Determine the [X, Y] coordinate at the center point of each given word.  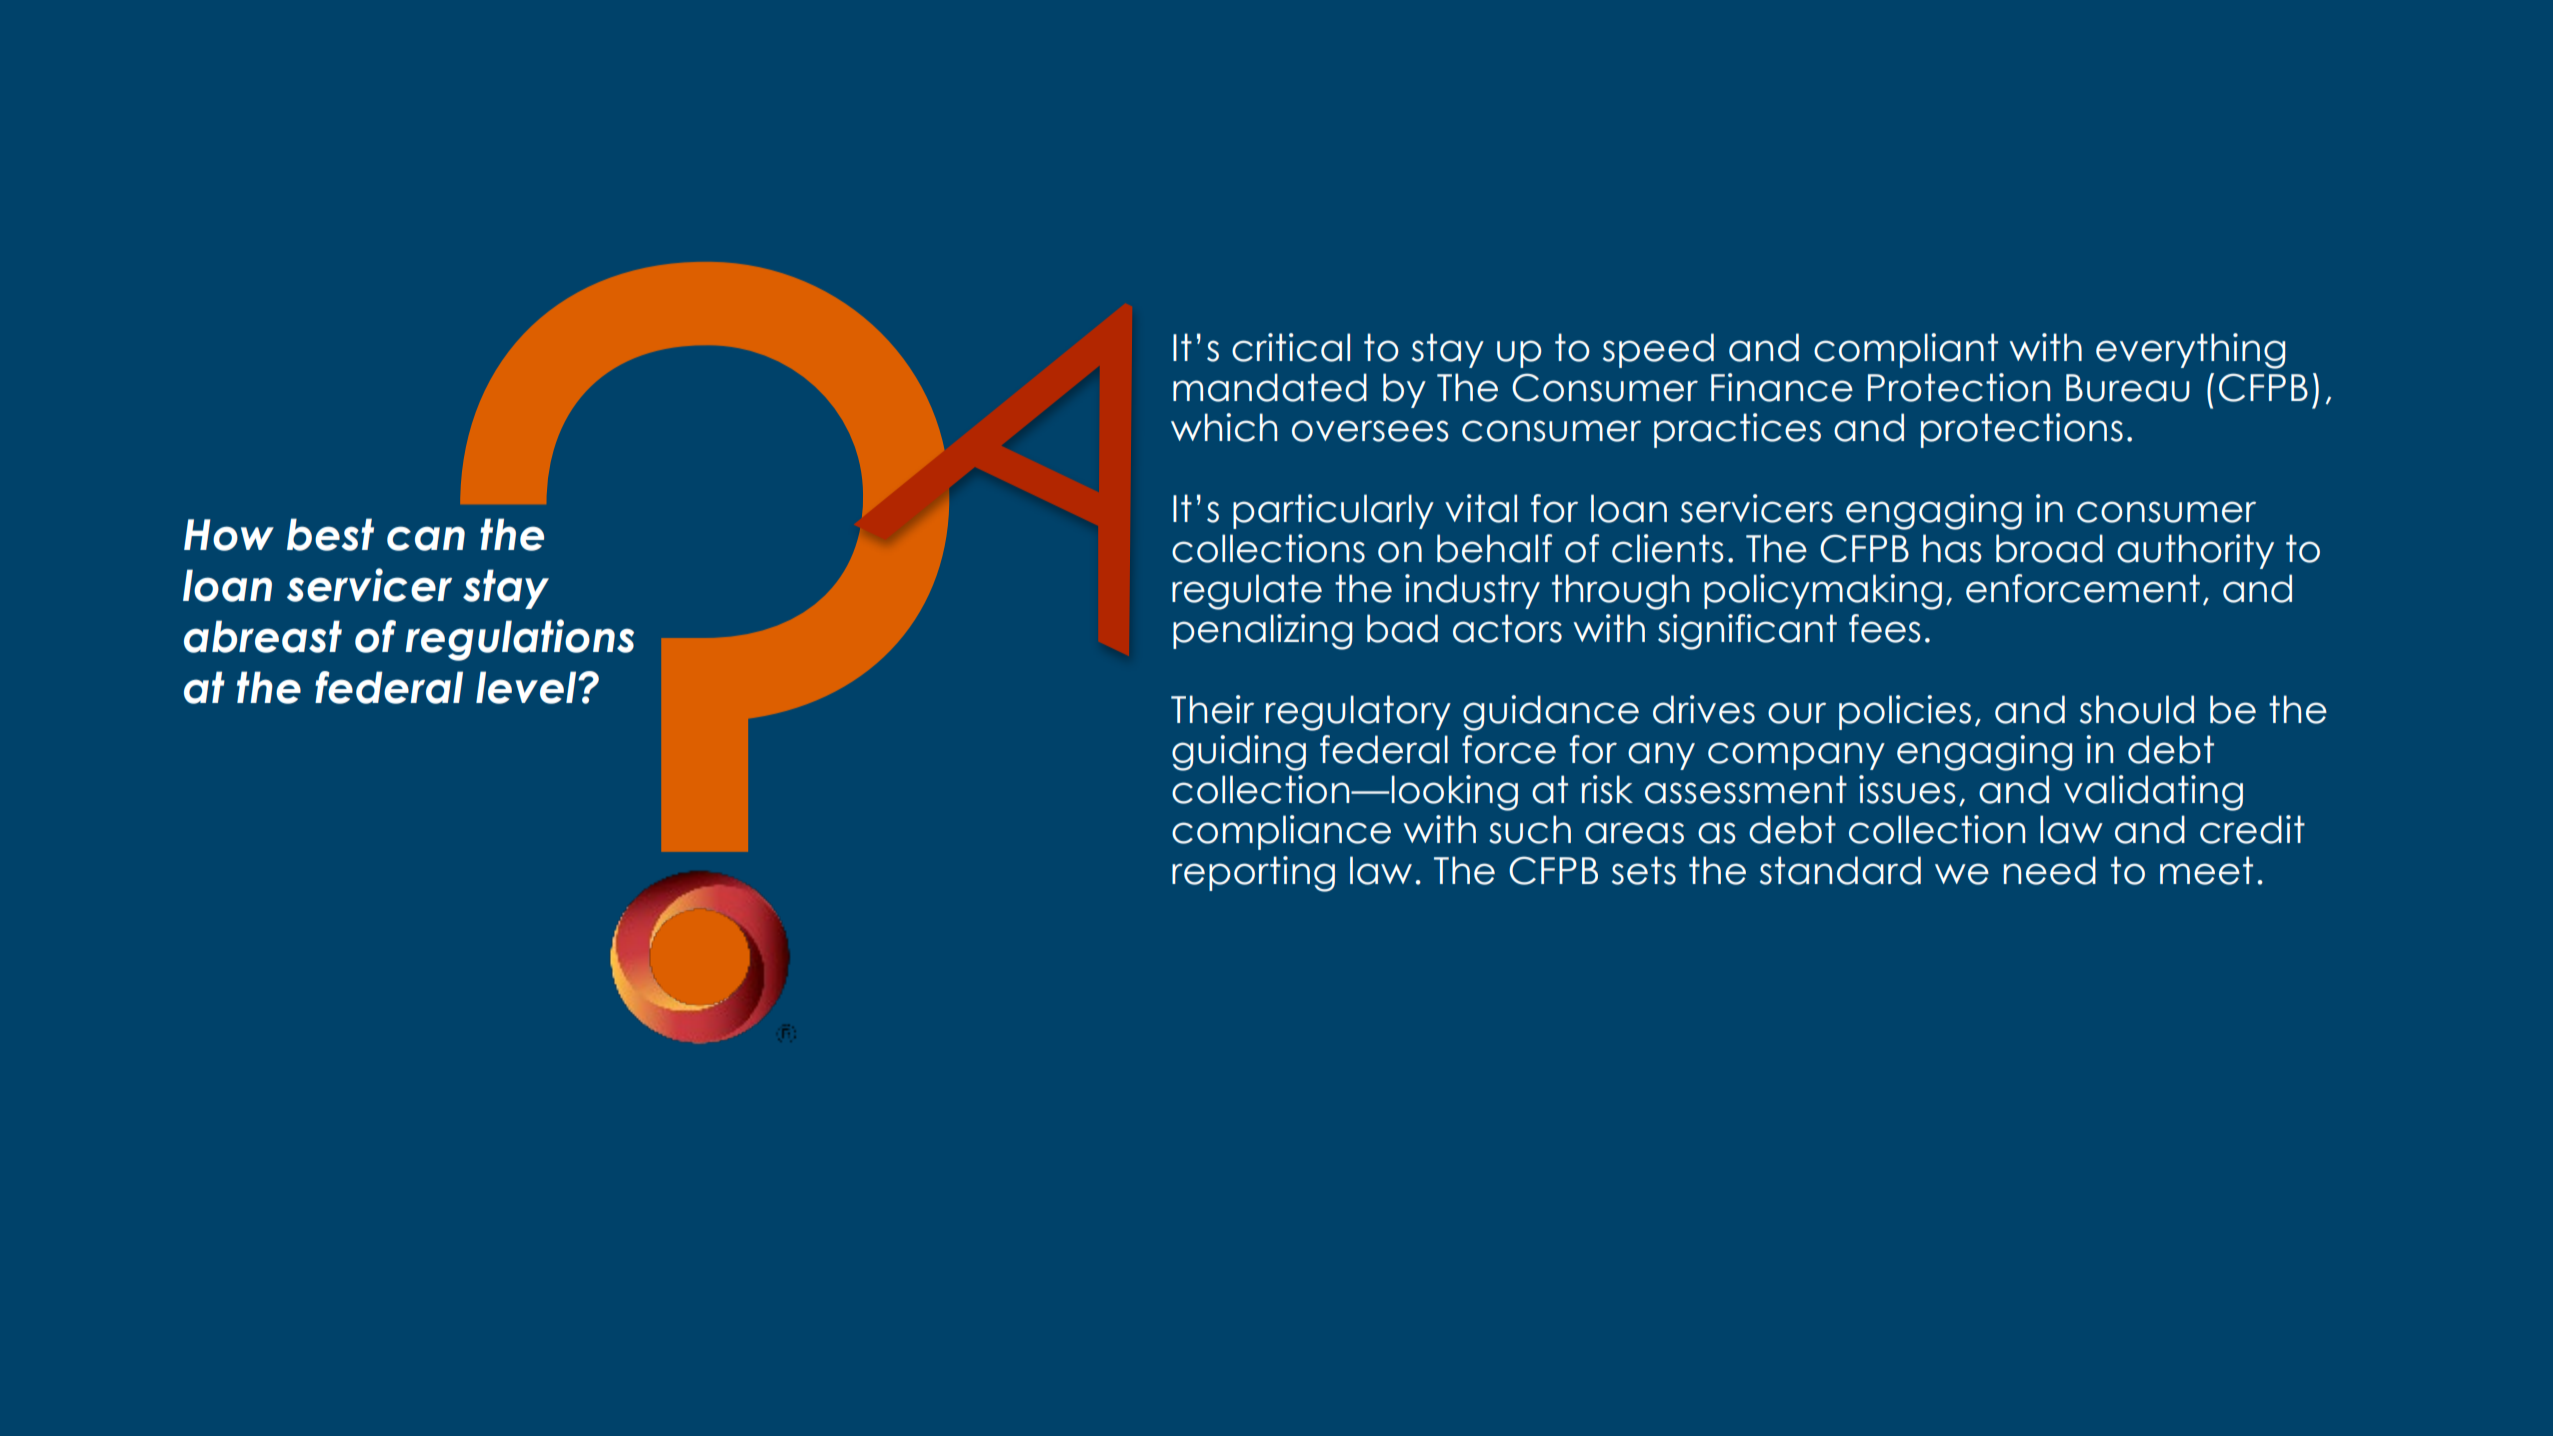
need [2050, 870]
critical [1291, 347]
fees [1884, 628]
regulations [519, 640]
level [527, 687]
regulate [1247, 592]
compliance [1281, 832]
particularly [1333, 511]
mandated [1270, 387]
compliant [1906, 350]
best [330, 534]
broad [2049, 548]
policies [1905, 712]
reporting [1253, 874]
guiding [1239, 753]
